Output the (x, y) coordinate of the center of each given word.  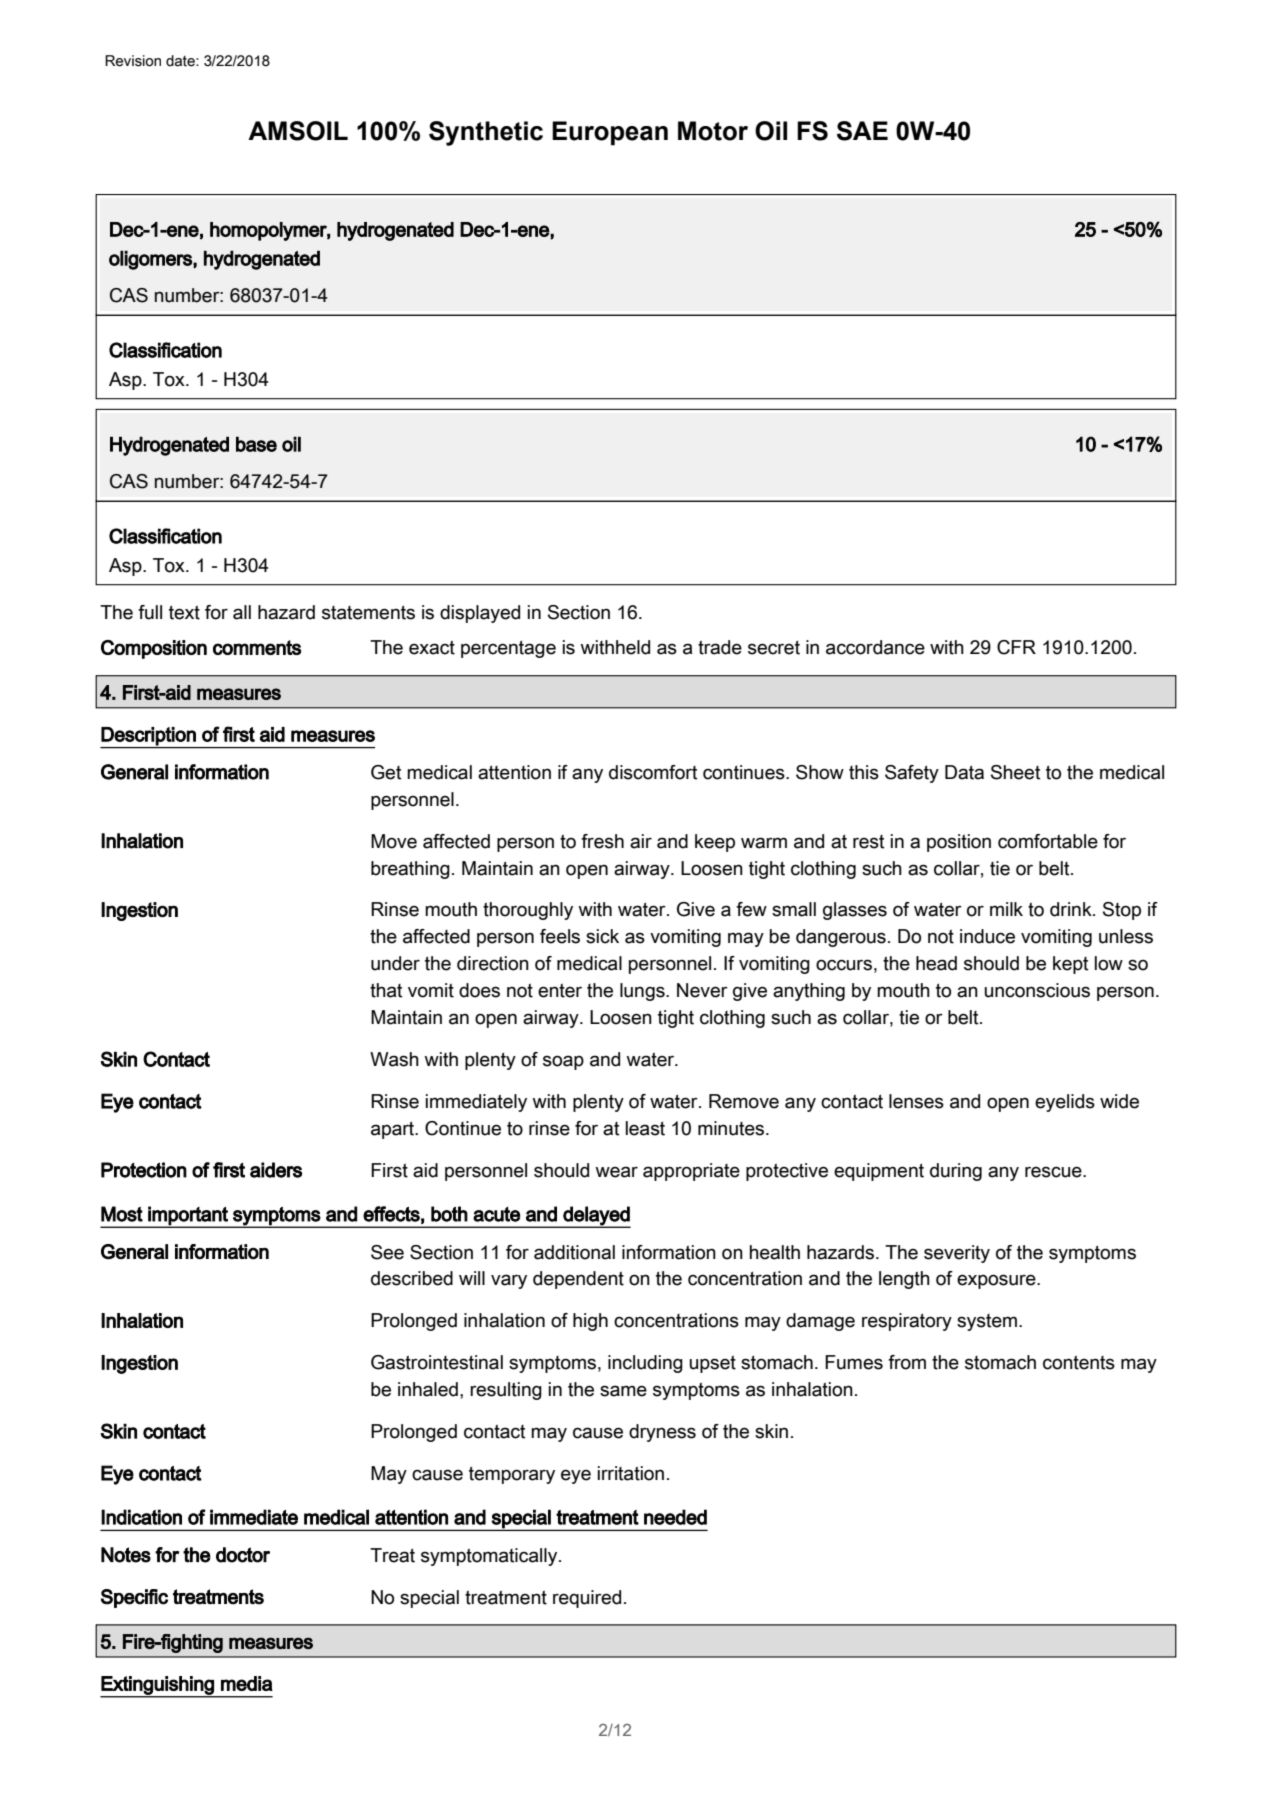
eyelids (1065, 1103)
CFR (1016, 647)
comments (257, 647)
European (610, 133)
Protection (144, 1170)
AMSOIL (298, 131)
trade (720, 647)
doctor (243, 1555)
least (645, 1128)
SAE (862, 131)
